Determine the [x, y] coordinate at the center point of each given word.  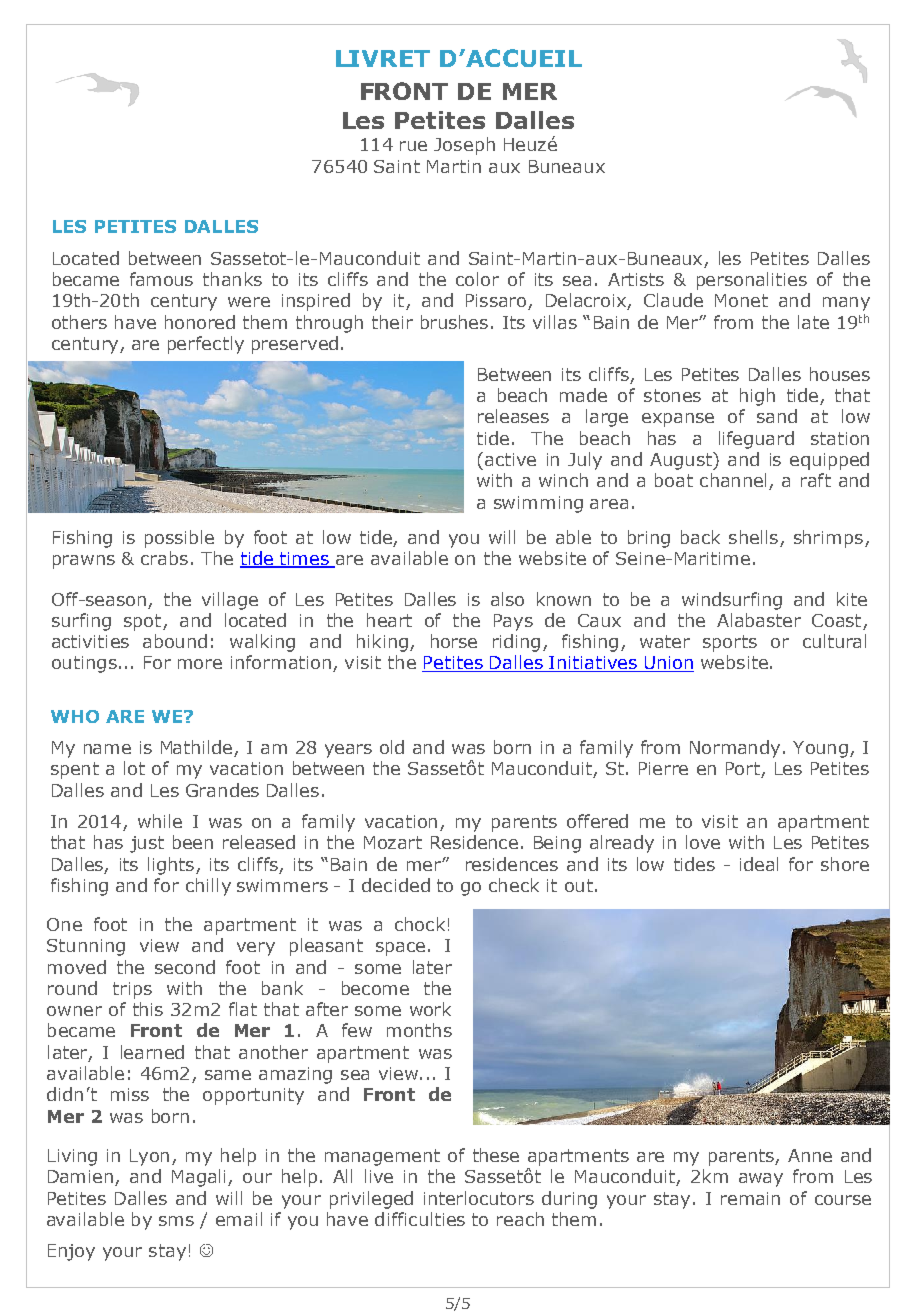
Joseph [464, 146]
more [200, 664]
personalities [752, 281]
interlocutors [479, 1198]
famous [161, 279]
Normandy [735, 749]
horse [454, 641]
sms [176, 1221]
